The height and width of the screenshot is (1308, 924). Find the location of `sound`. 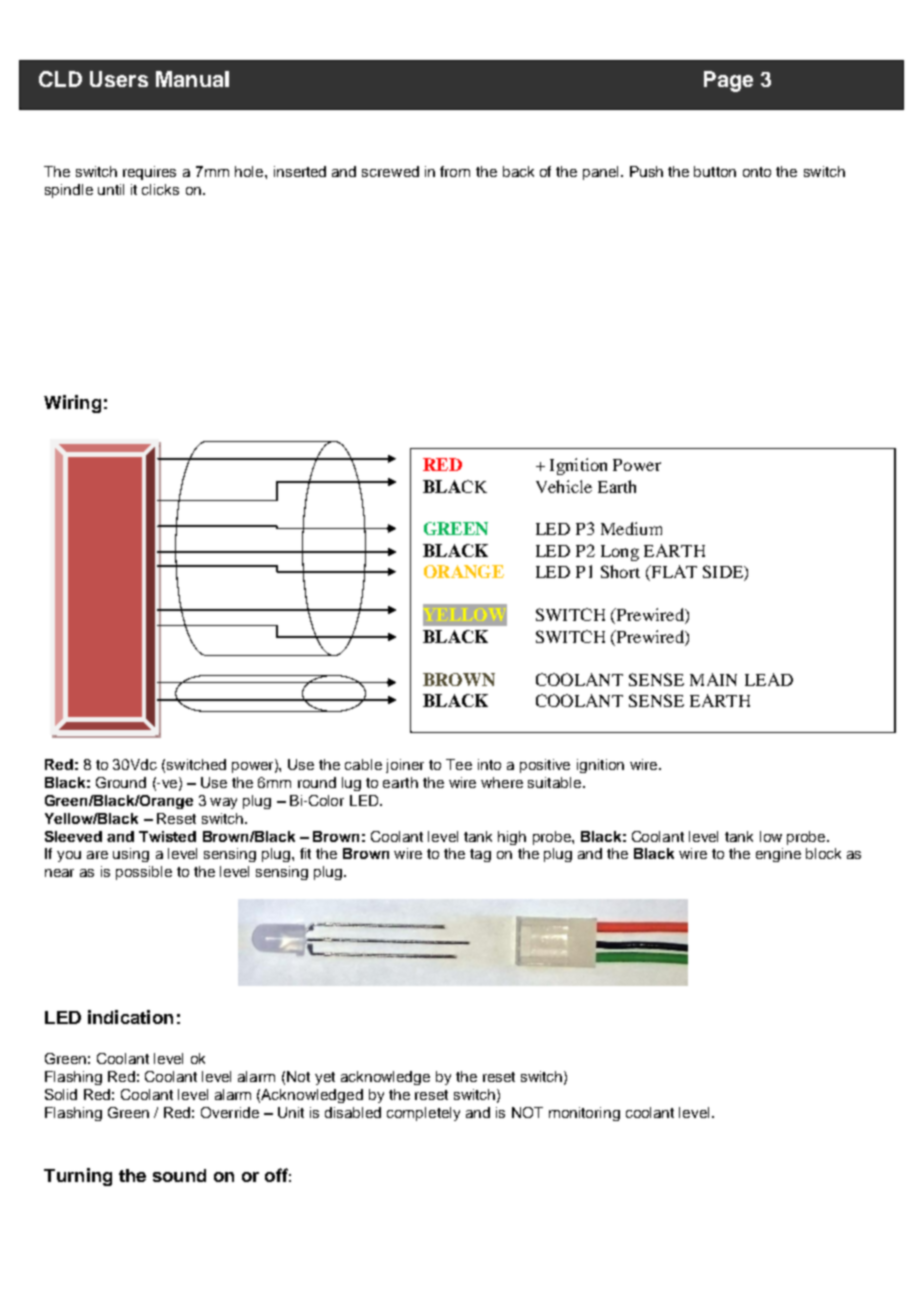

sound is located at coordinates (179, 1175).
